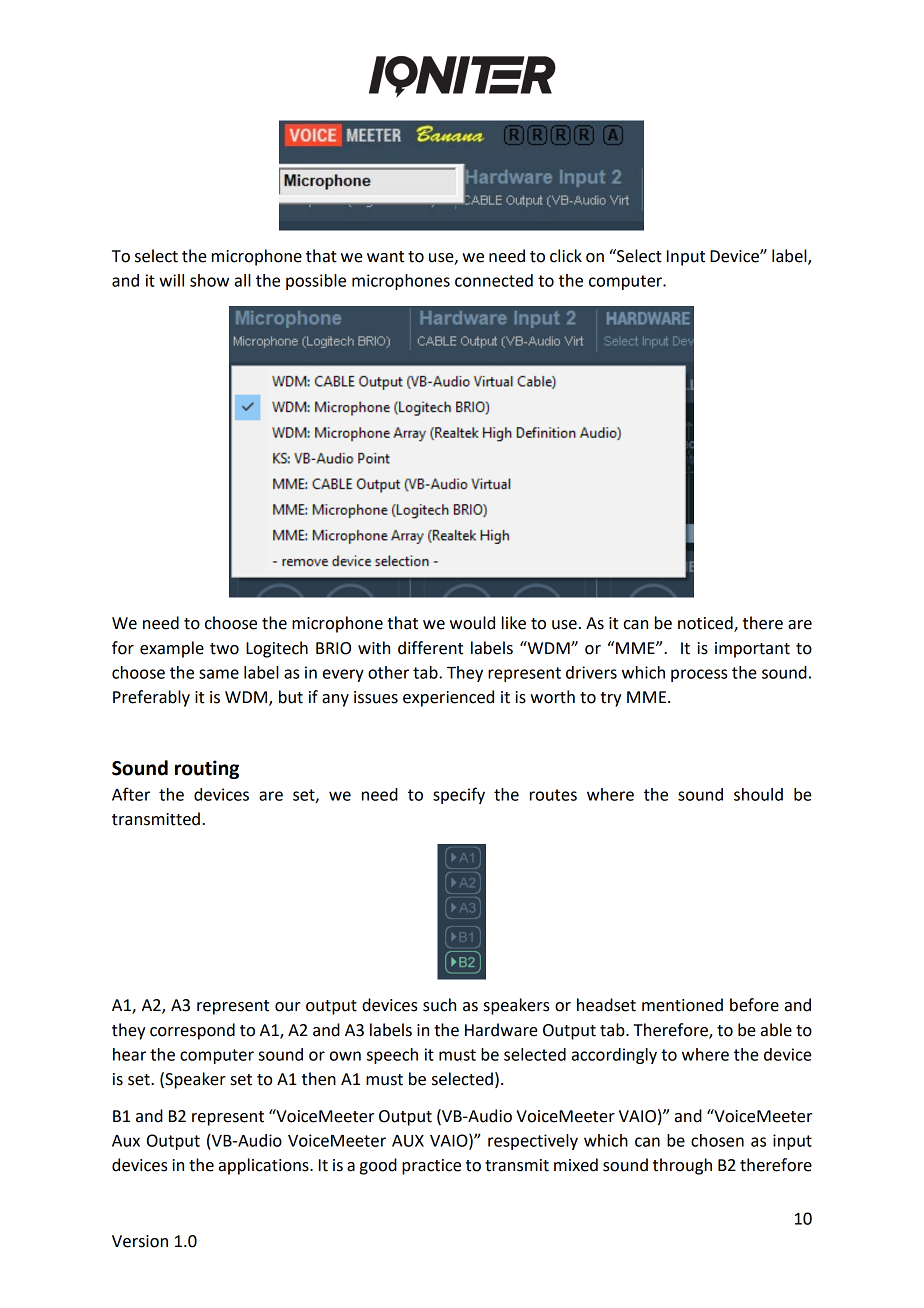 Image resolution: width=924 pixels, height=1308 pixels. Describe the element at coordinates (439, 1005) in the screenshot. I see `such` at that location.
